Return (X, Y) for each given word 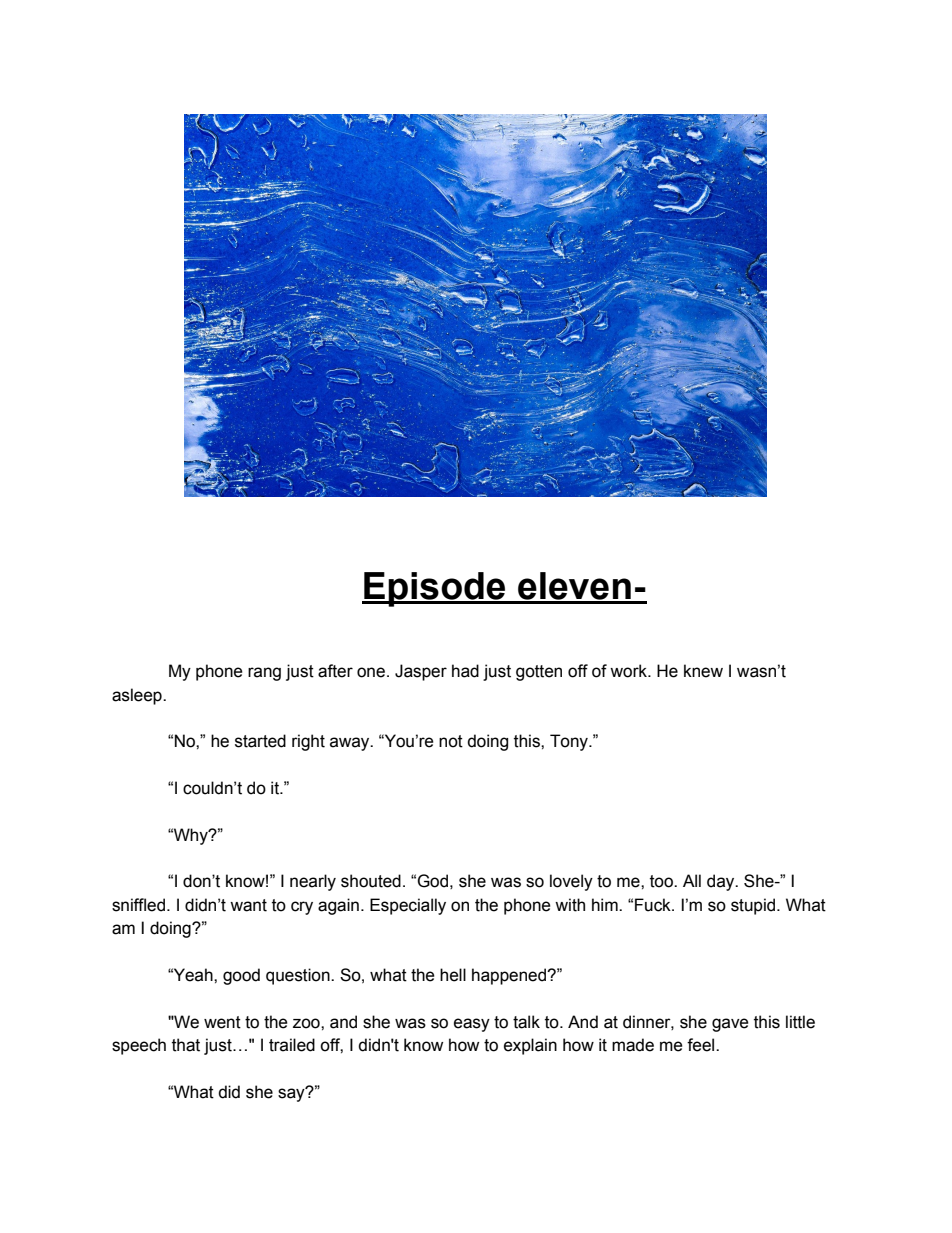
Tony (570, 742)
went (222, 1022)
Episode (435, 589)
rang (264, 674)
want (248, 905)
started (260, 741)
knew (703, 671)
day (722, 882)
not (451, 741)
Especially (408, 906)
